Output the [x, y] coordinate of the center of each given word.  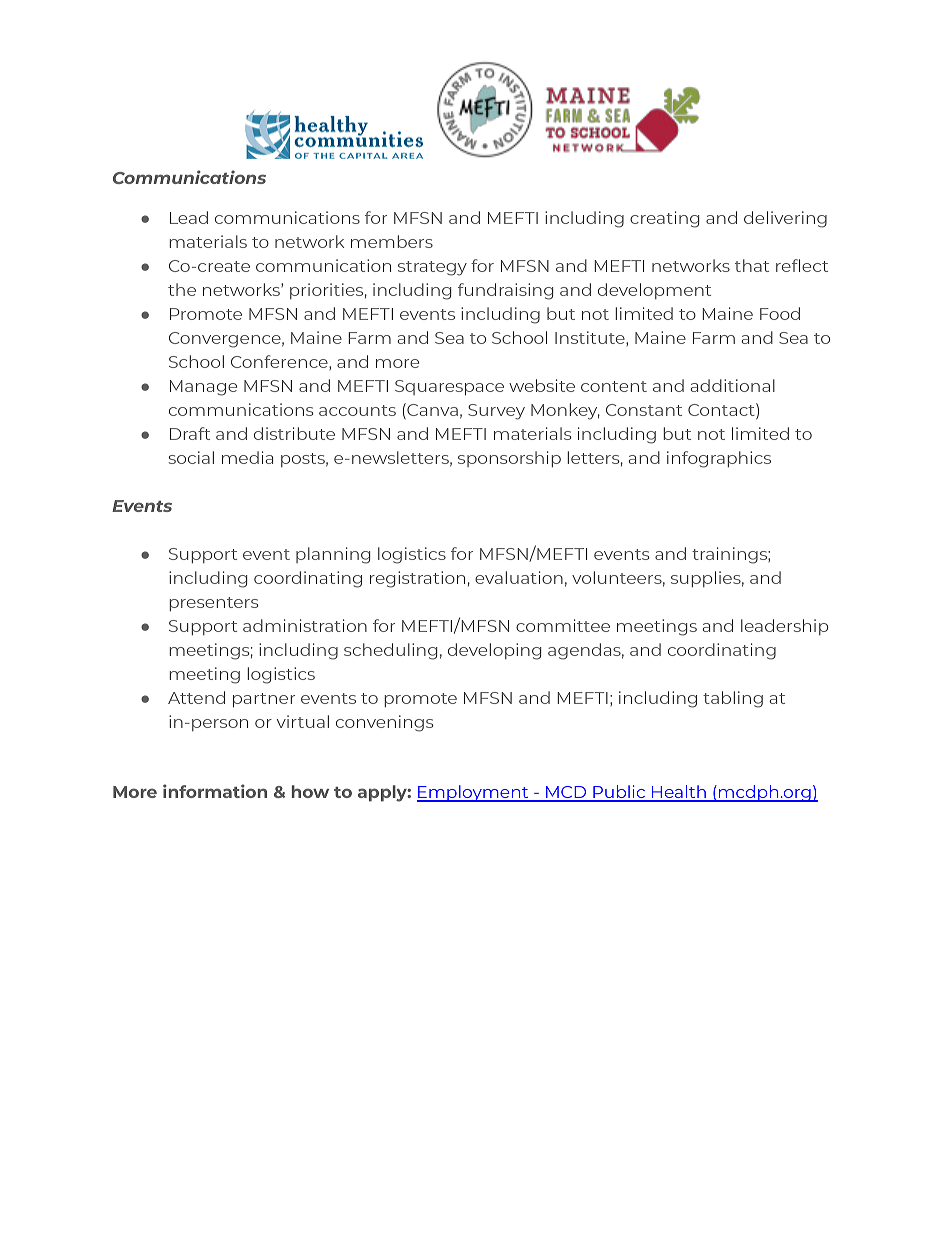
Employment [474, 793]
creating [664, 219]
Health [679, 793]
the [182, 289]
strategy [432, 268]
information [215, 791]
